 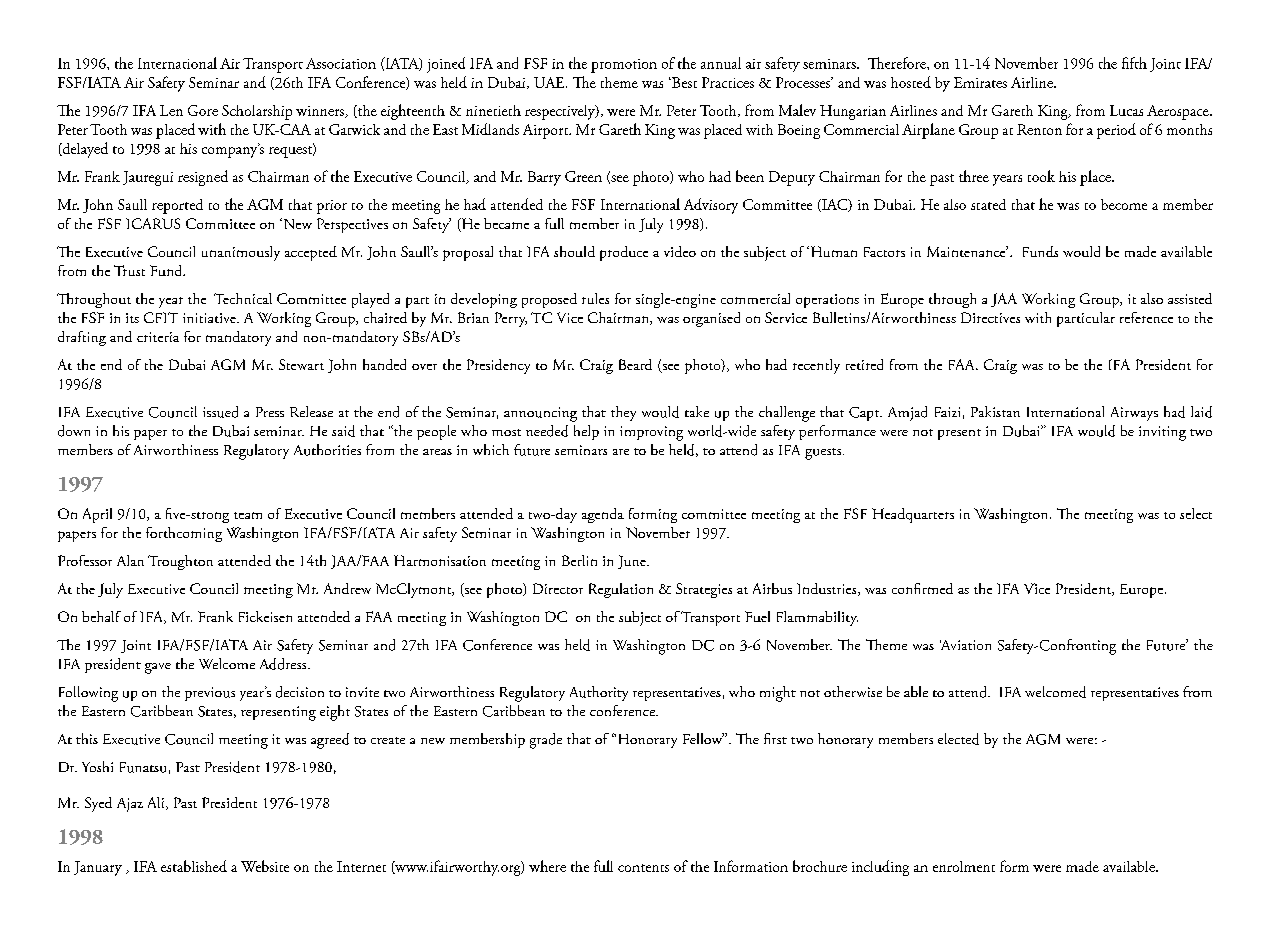 What do you see at coordinates (599, 693) in the screenshot?
I see `Authority` at bounding box center [599, 693].
